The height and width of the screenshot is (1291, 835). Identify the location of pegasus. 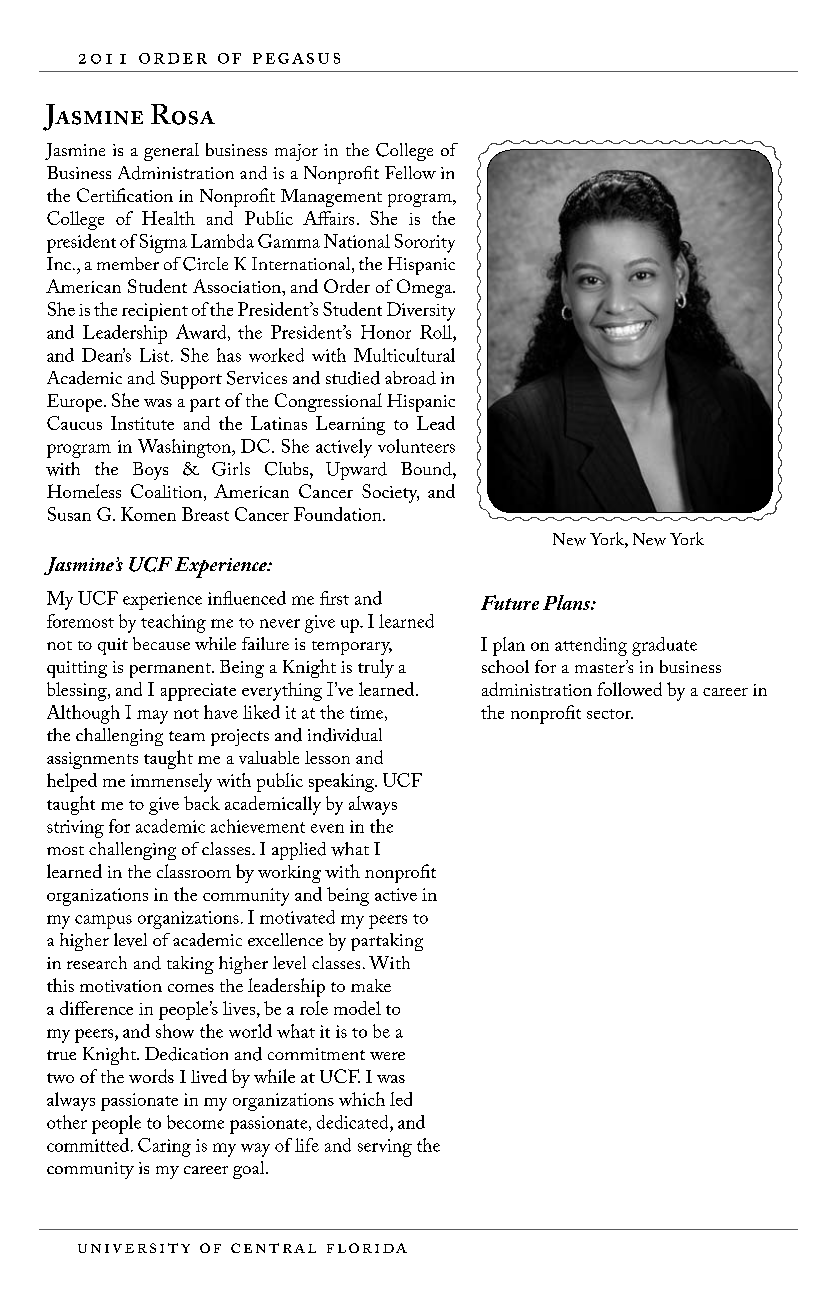
(296, 58).
